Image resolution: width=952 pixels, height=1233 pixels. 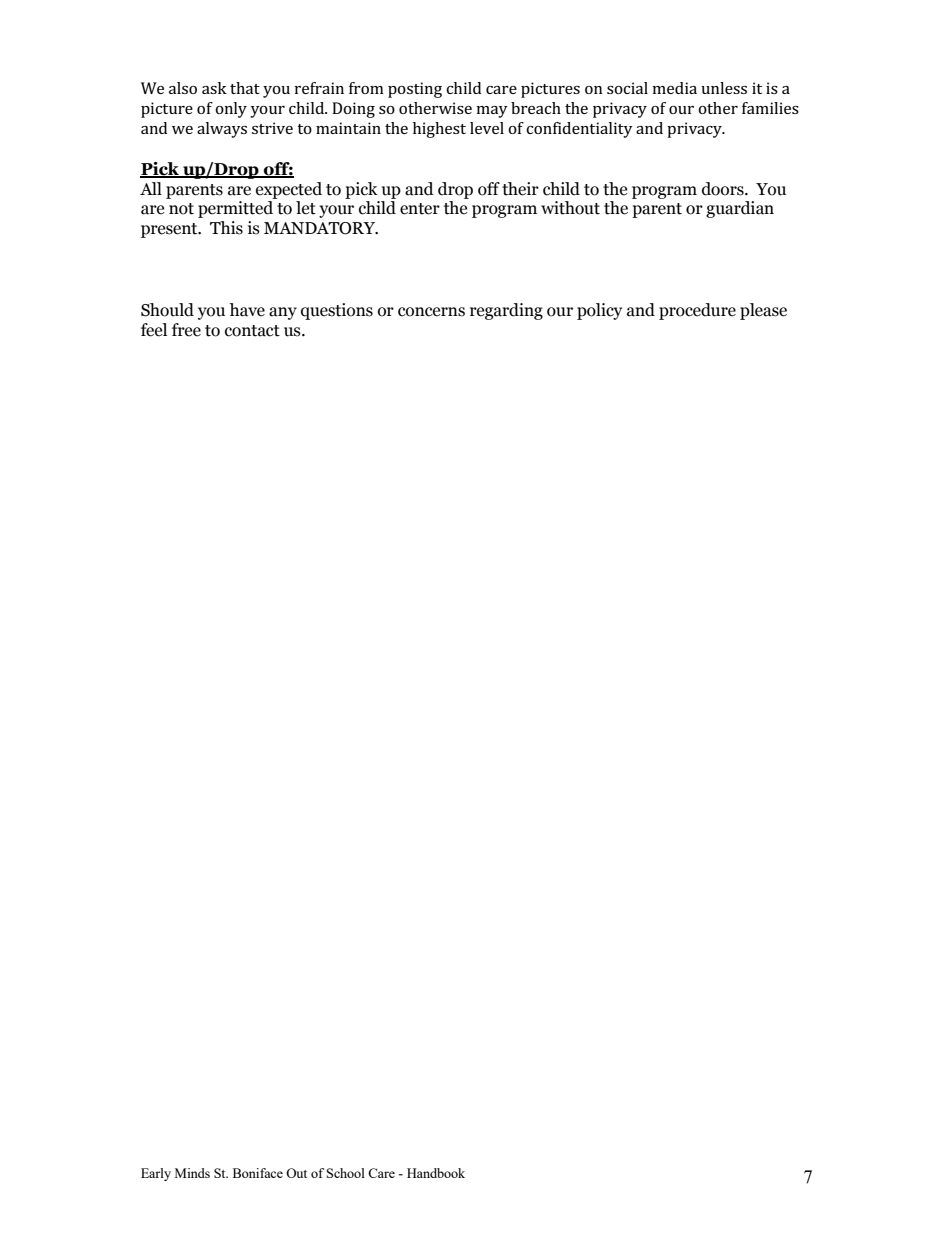 What do you see at coordinates (439, 130) in the screenshot?
I see `highest` at bounding box center [439, 130].
